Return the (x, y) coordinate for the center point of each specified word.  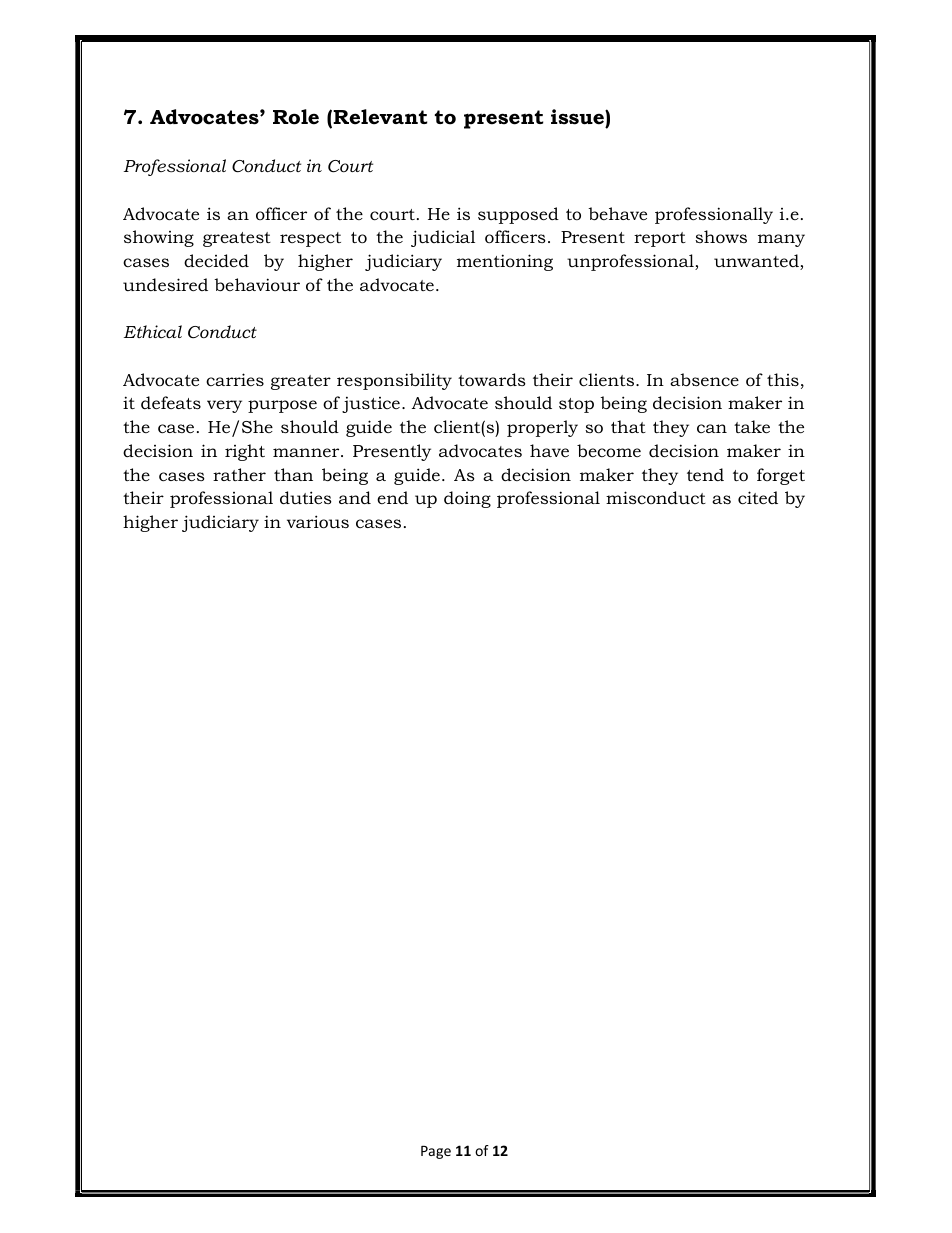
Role (296, 117)
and (355, 498)
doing (467, 499)
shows (721, 236)
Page (436, 1152)
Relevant (380, 117)
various (318, 522)
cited (758, 498)
